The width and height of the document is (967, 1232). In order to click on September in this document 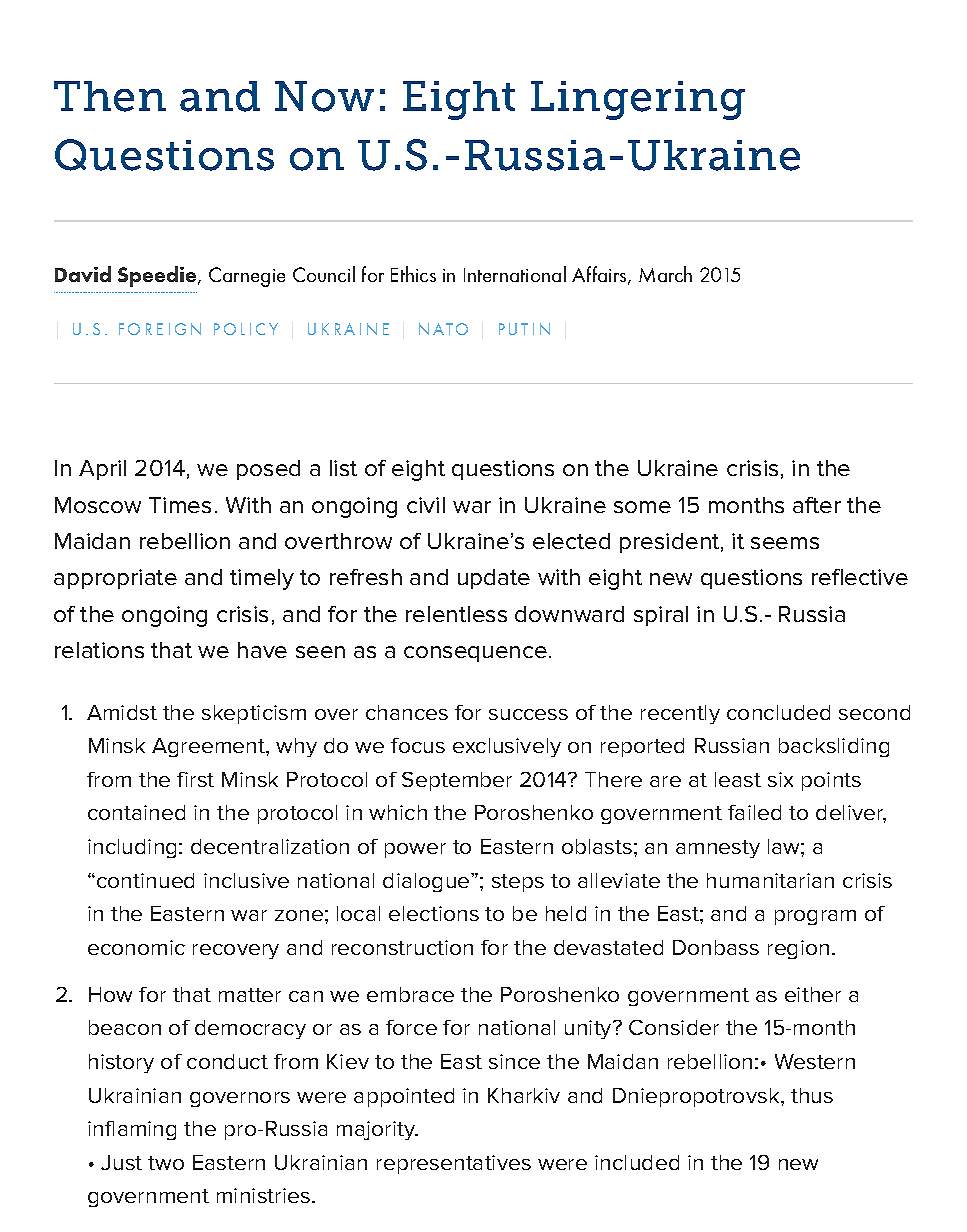, I will do `click(457, 781)`.
